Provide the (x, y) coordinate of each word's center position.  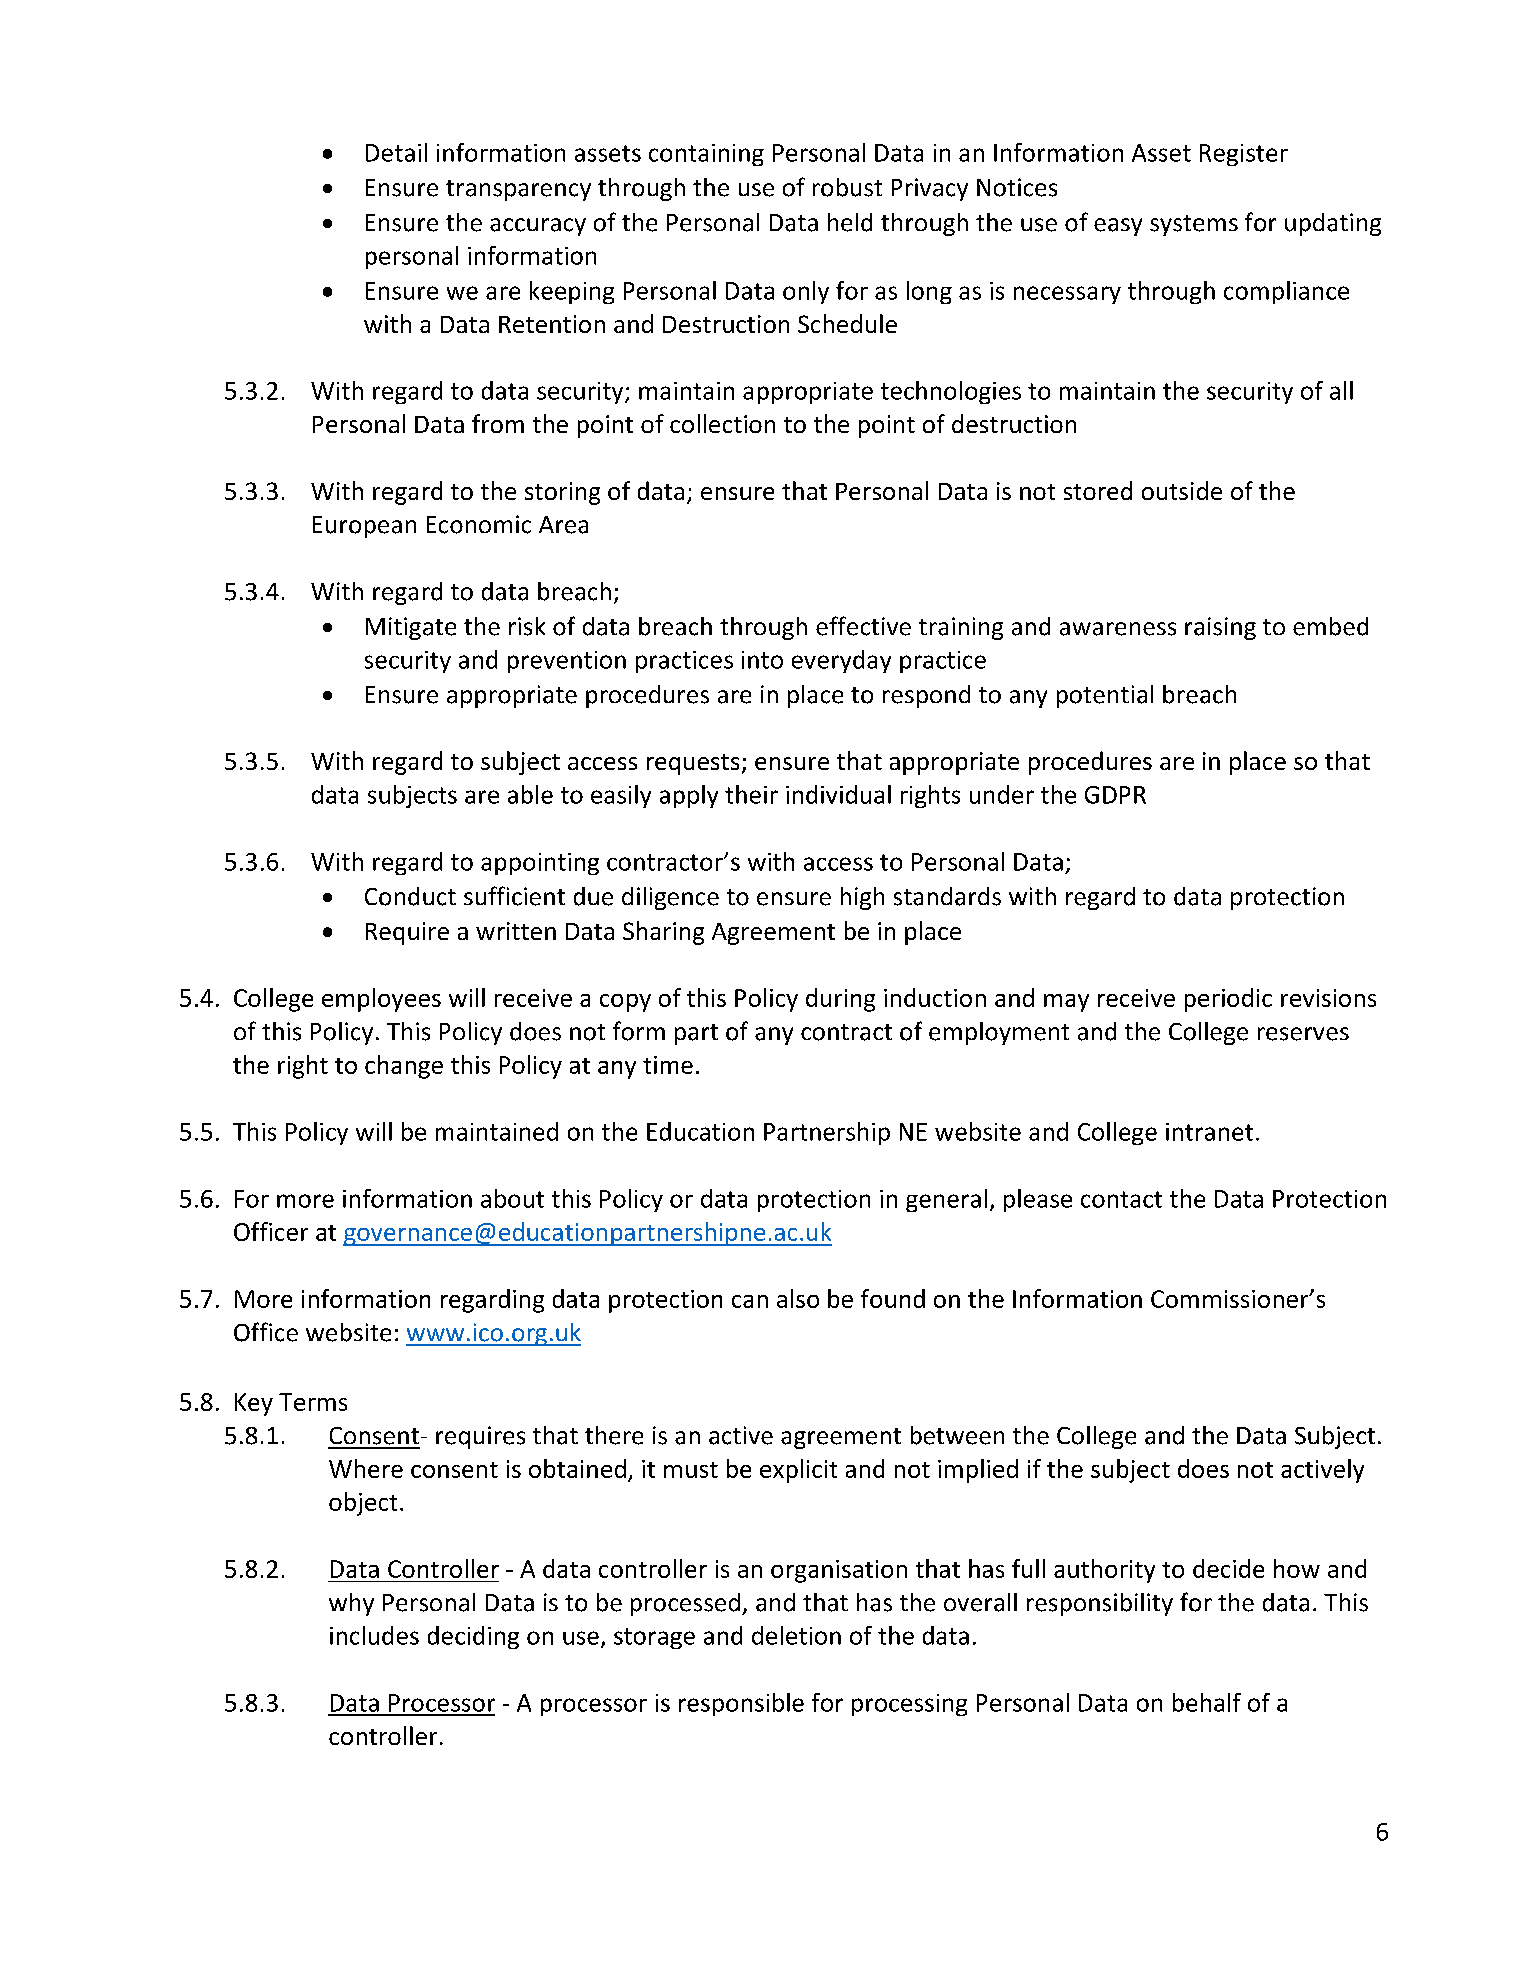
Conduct (410, 896)
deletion (796, 1635)
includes (374, 1635)
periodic (1228, 1000)
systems (1194, 225)
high (862, 898)
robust (847, 187)
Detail (396, 152)
